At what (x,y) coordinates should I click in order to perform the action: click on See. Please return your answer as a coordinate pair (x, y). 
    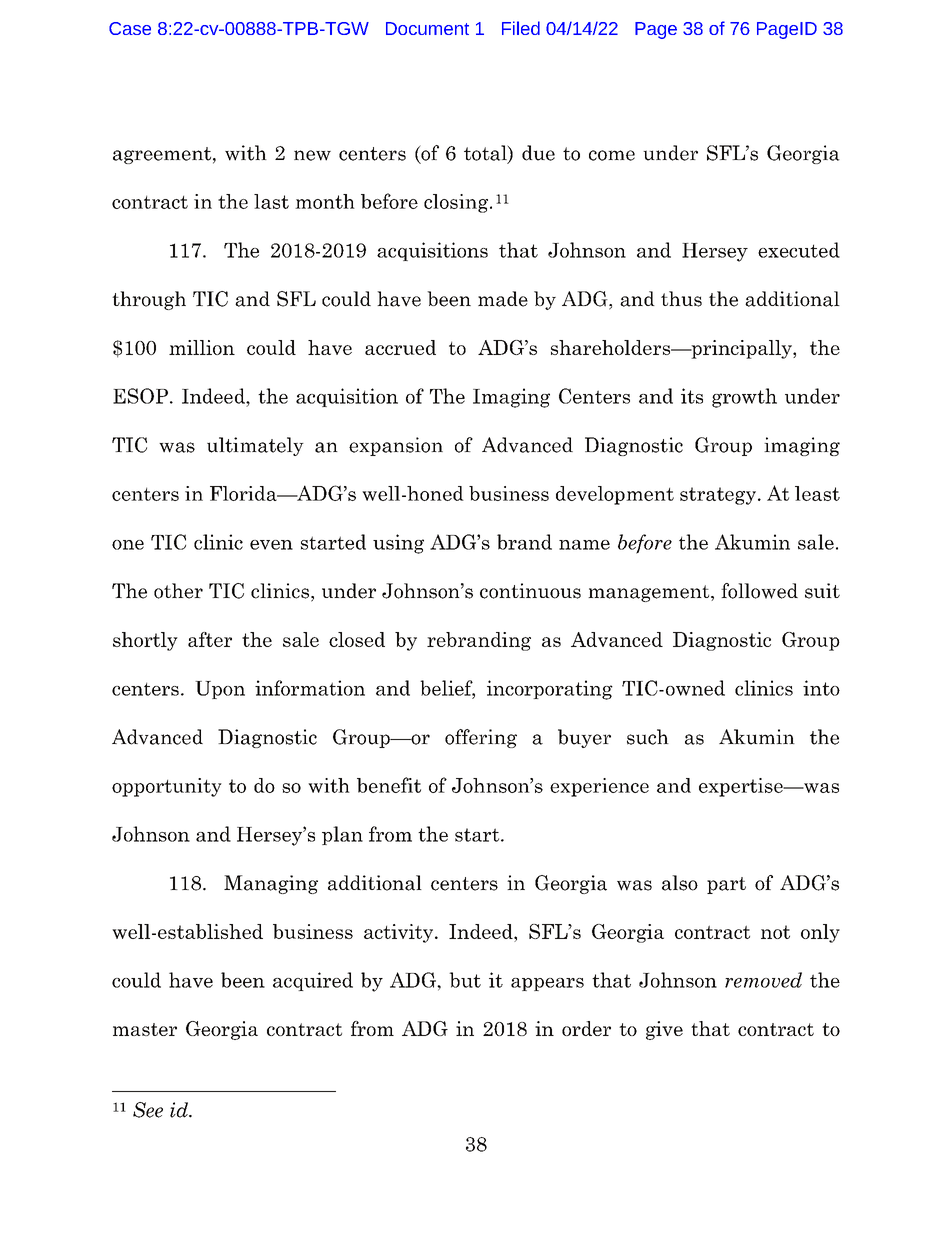
    Looking at the image, I should click on (148, 1110).
